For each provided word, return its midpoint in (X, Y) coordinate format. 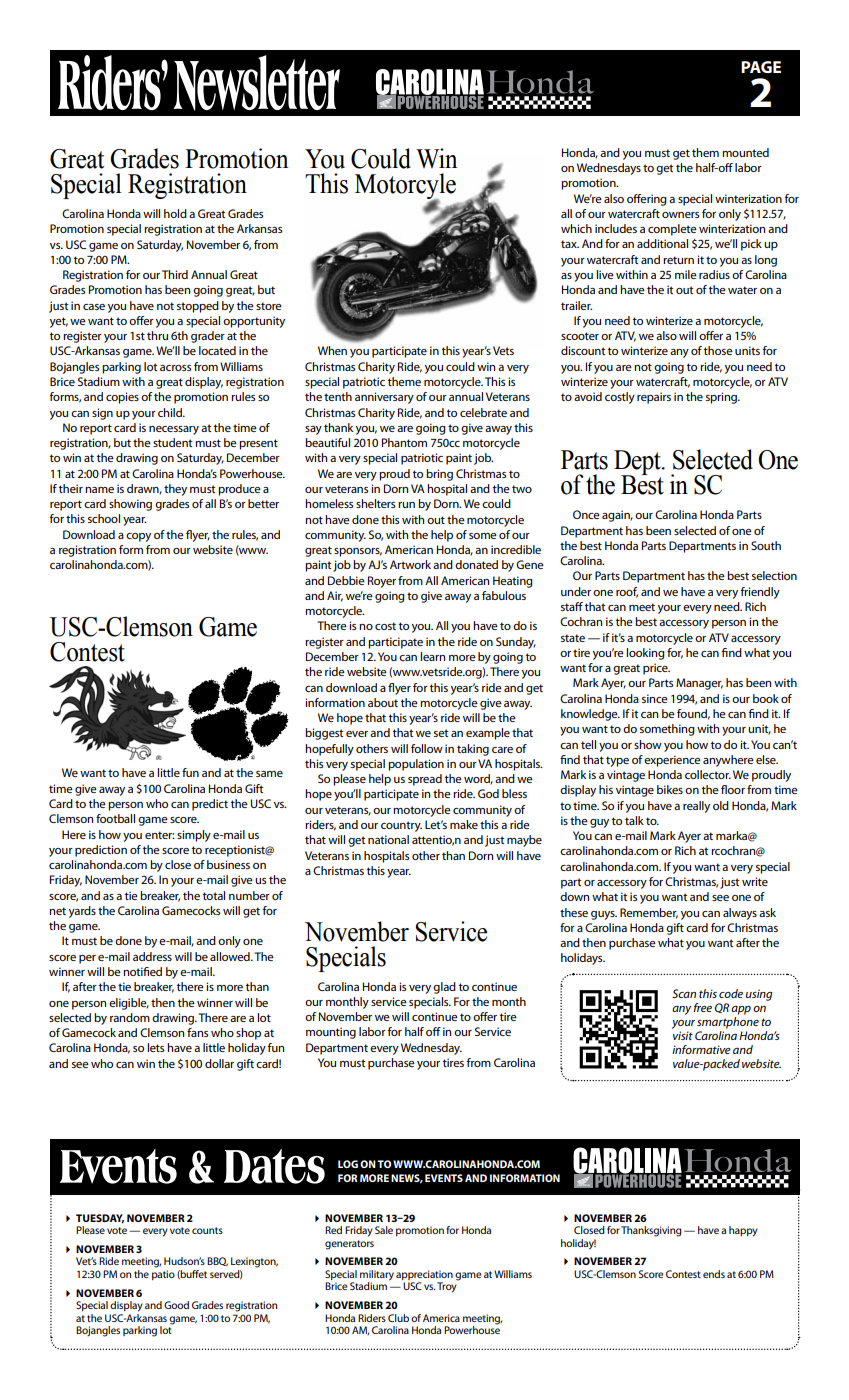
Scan (684, 993)
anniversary (384, 398)
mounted (745, 152)
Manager (699, 684)
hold (175, 213)
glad (444, 988)
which (576, 228)
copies (122, 398)
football (115, 818)
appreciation (424, 1275)
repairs (654, 398)
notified (142, 971)
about (383, 702)
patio (163, 1275)
